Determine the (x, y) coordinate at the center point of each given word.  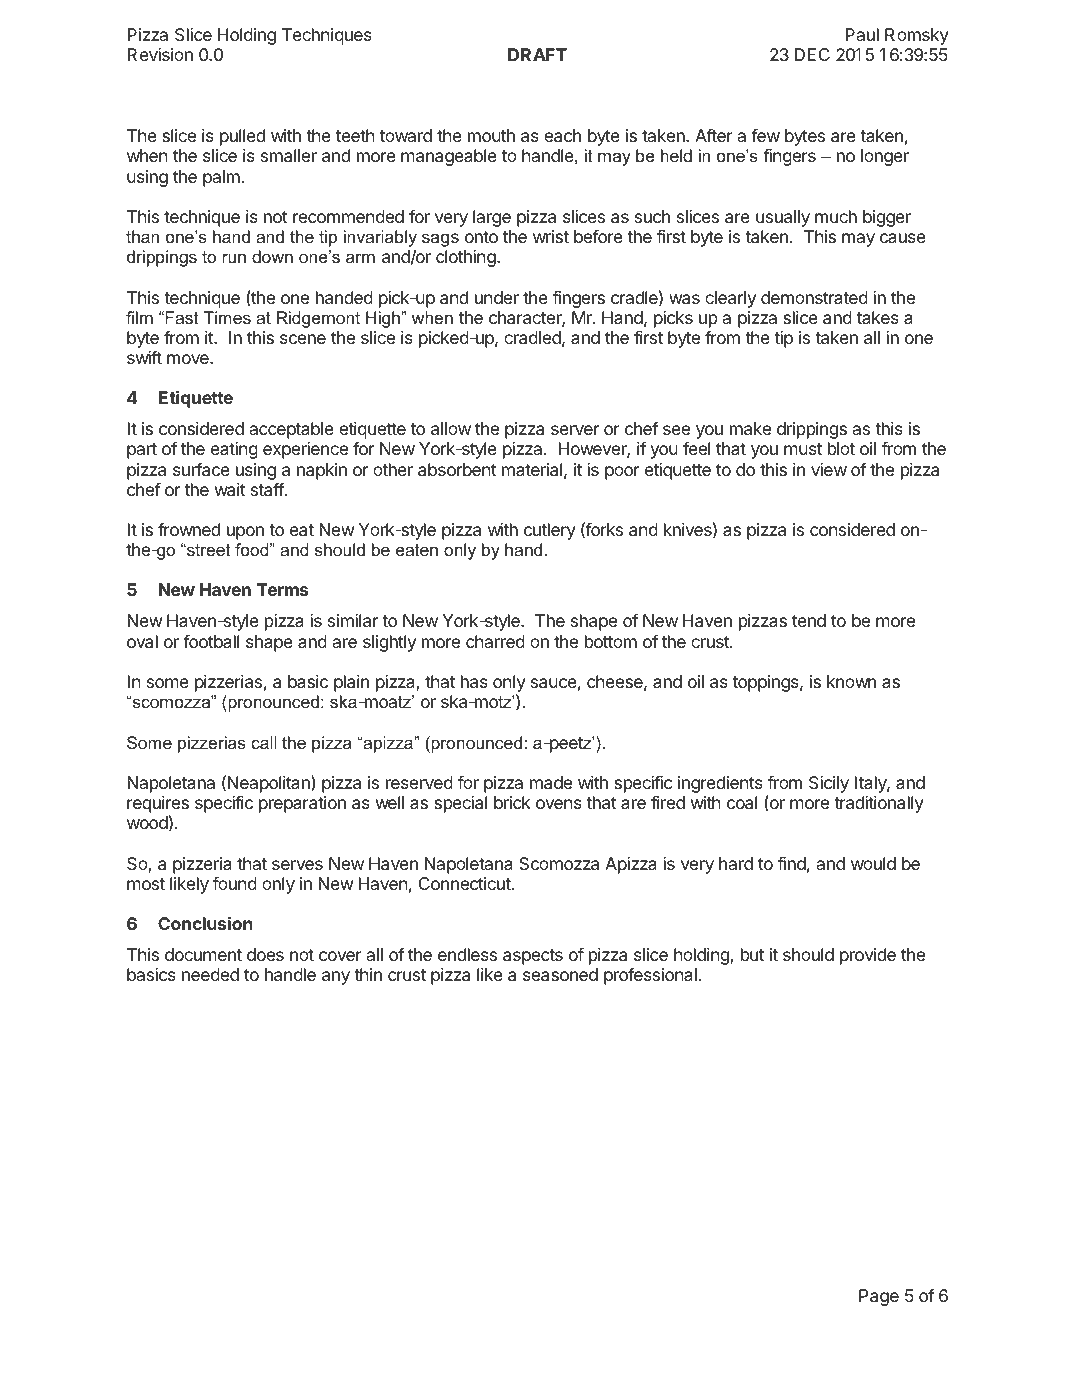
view (829, 469)
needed (210, 974)
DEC (812, 54)
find (792, 863)
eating (234, 450)
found (235, 883)
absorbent (457, 469)
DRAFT (537, 54)
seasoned (560, 974)
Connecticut (466, 883)
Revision (160, 54)
